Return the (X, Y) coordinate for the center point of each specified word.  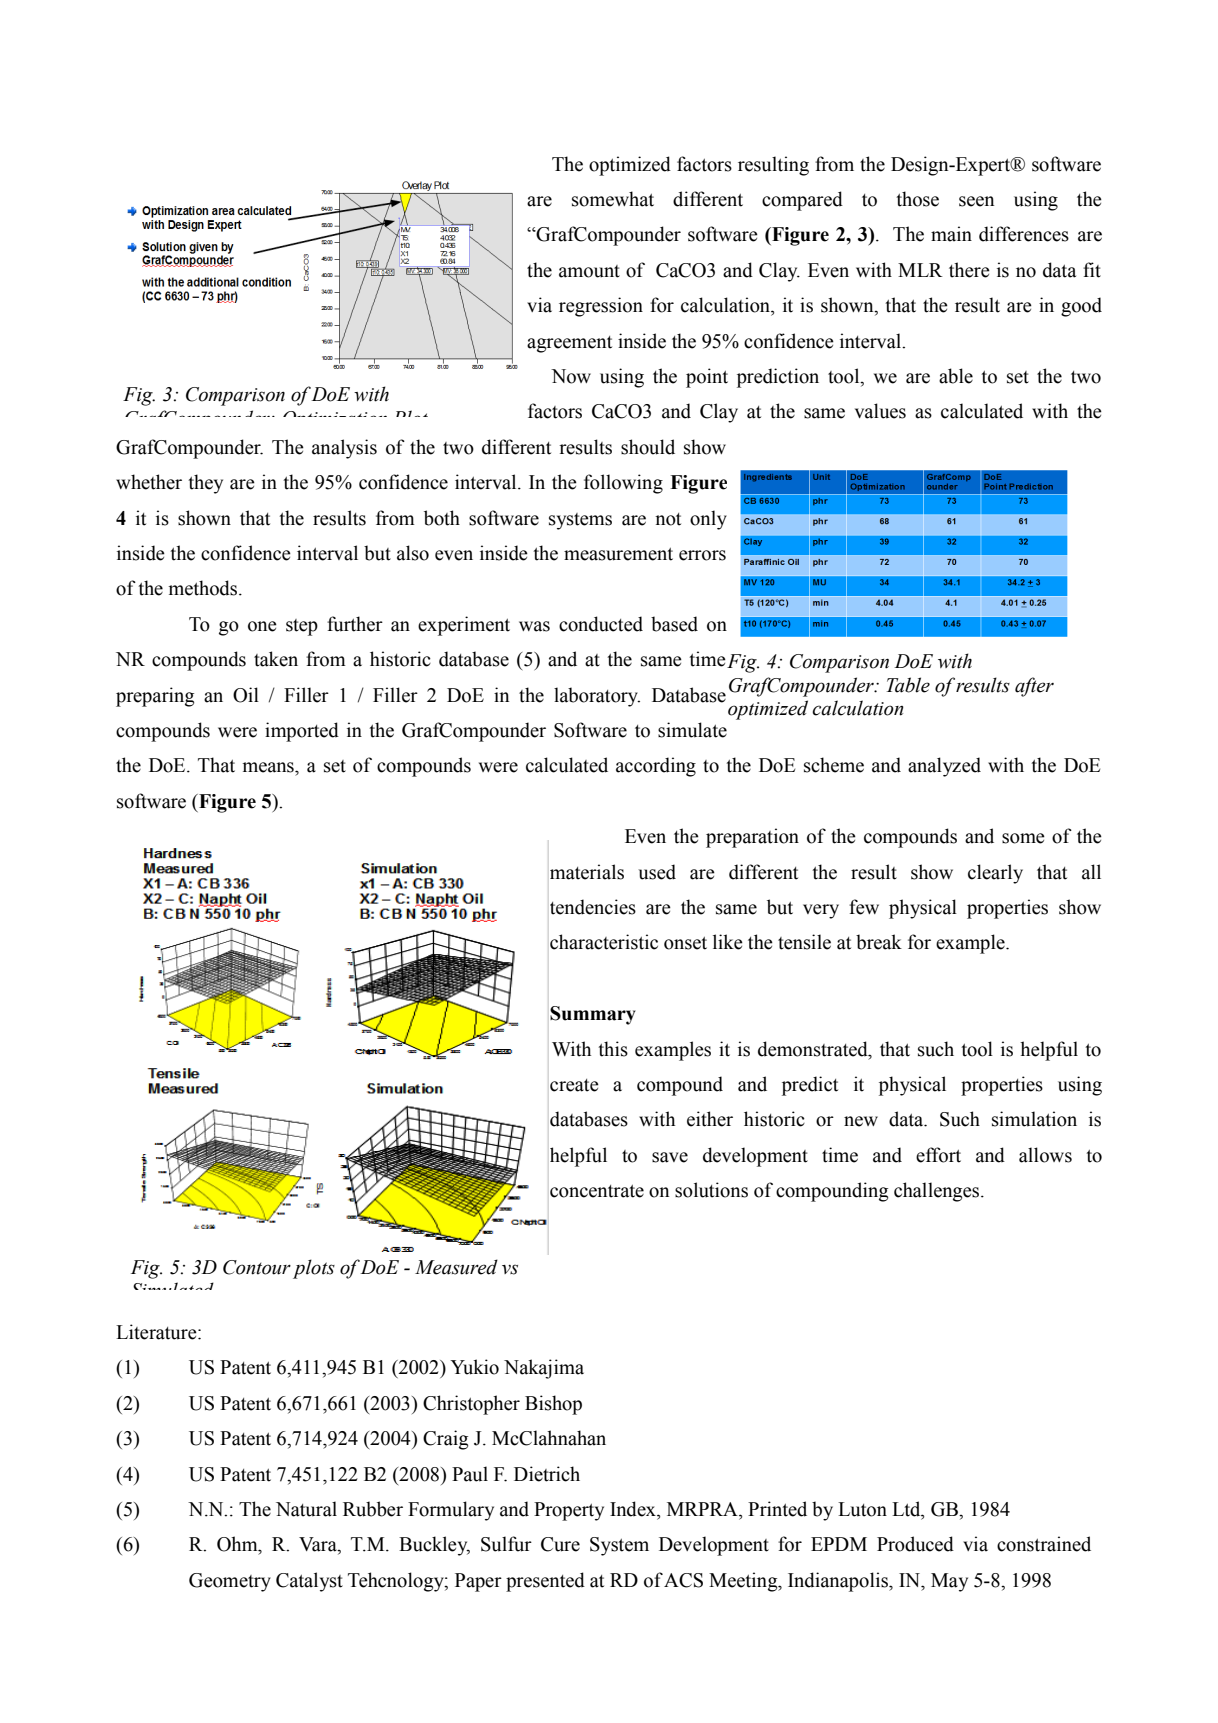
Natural (306, 1509)
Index (634, 1509)
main (951, 234)
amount (589, 271)
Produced (915, 1544)
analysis (344, 449)
